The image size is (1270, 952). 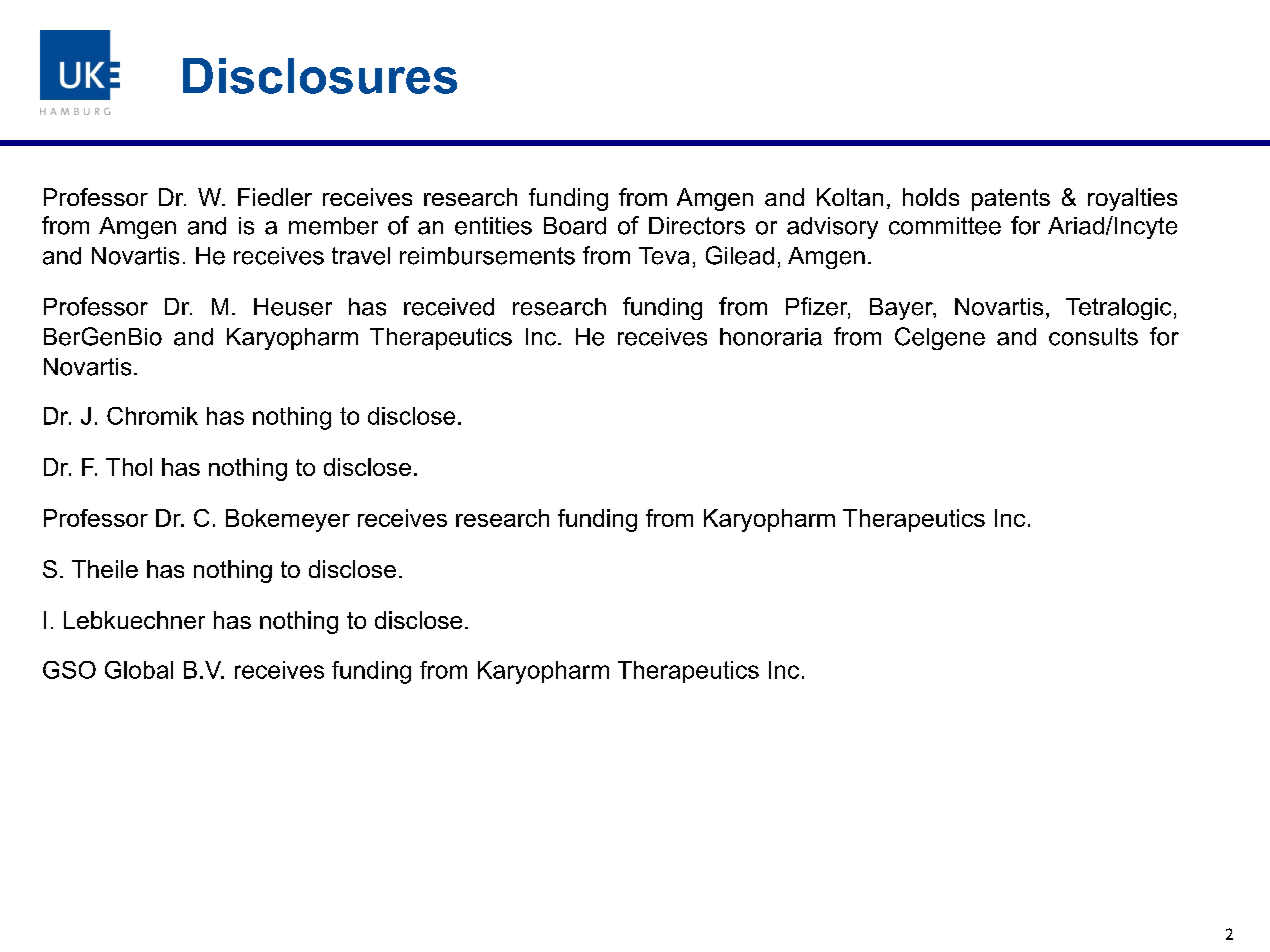 What do you see at coordinates (902, 309) in the screenshot?
I see `Bayer` at bounding box center [902, 309].
